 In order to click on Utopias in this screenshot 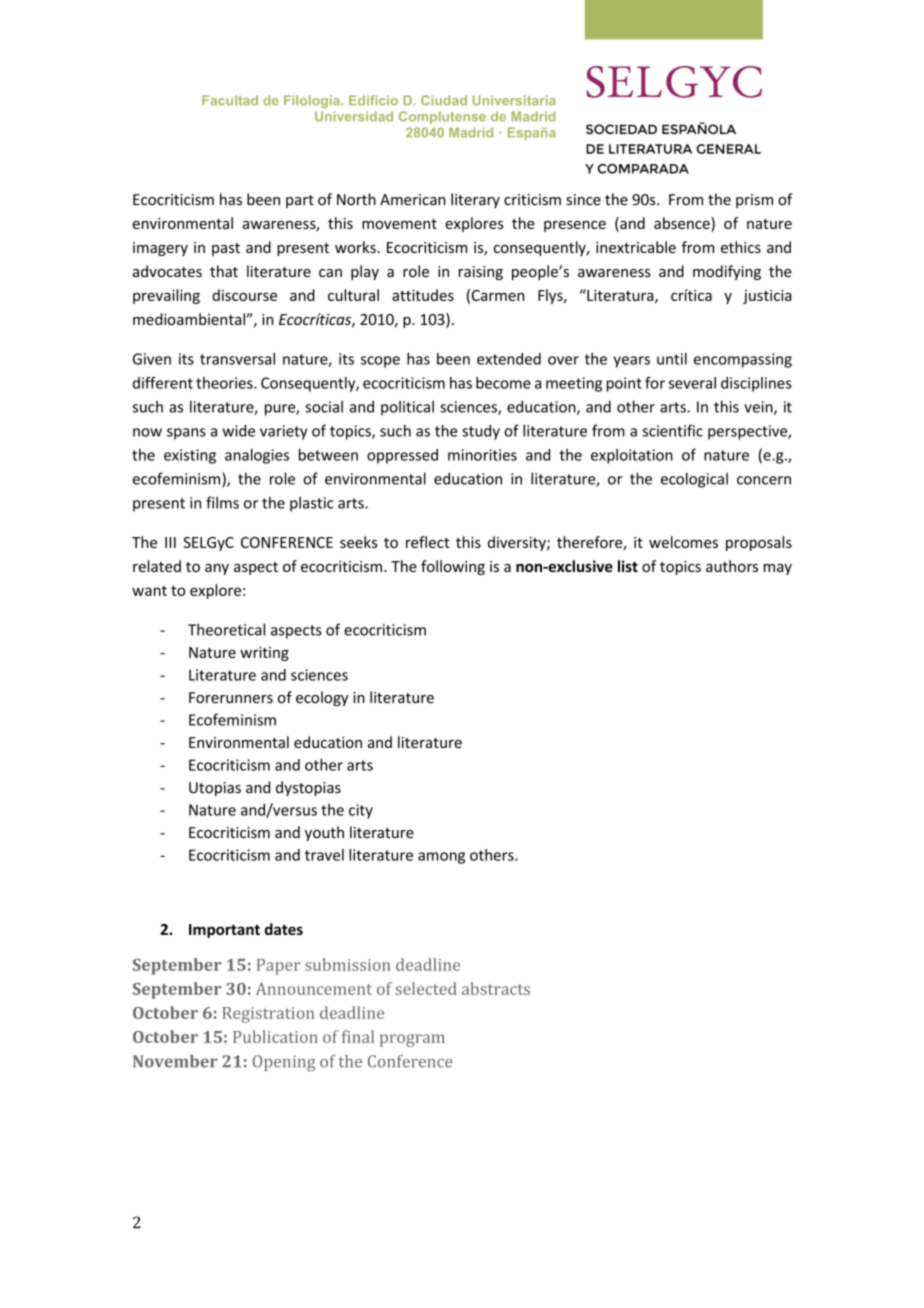, I will do `click(215, 789)`.
